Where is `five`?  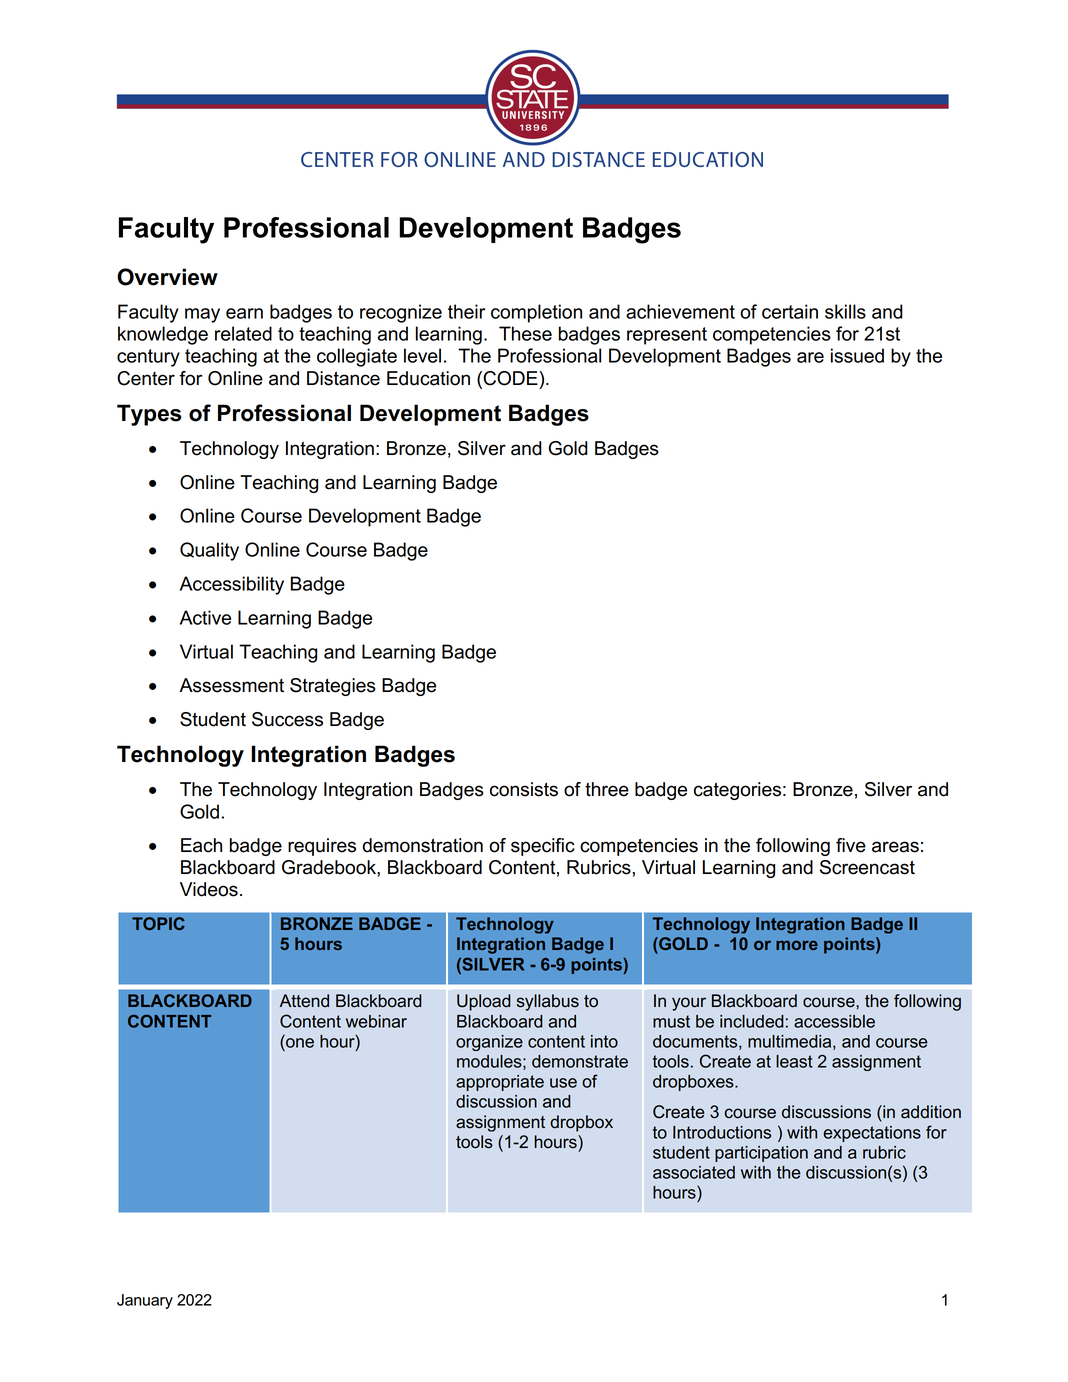 five is located at coordinates (851, 845).
